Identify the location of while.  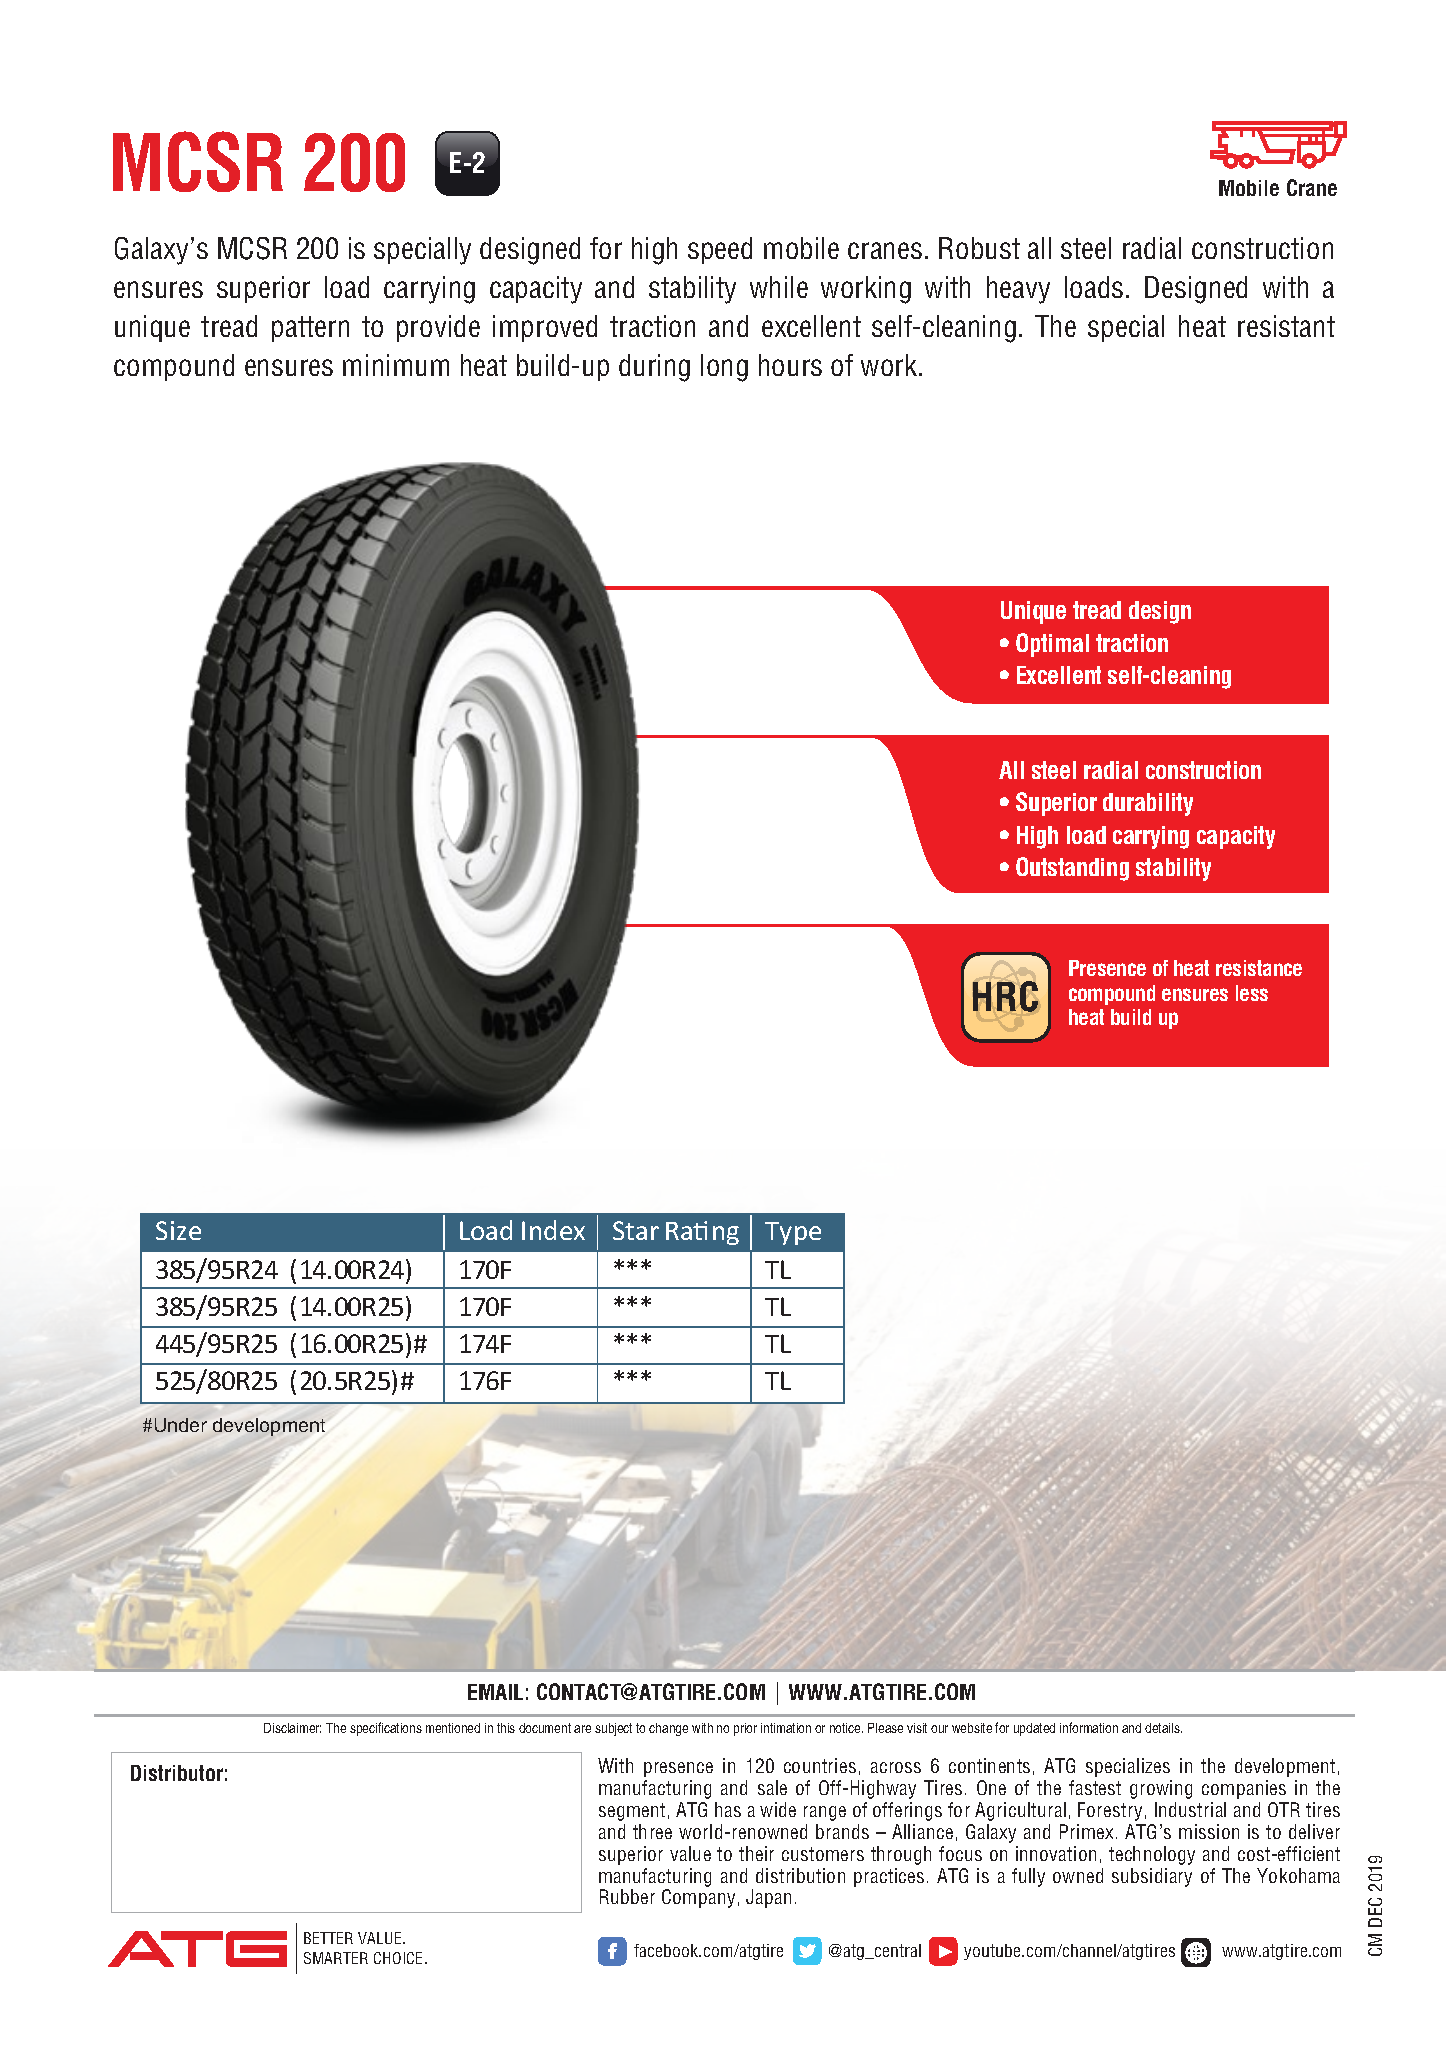
(779, 287).
